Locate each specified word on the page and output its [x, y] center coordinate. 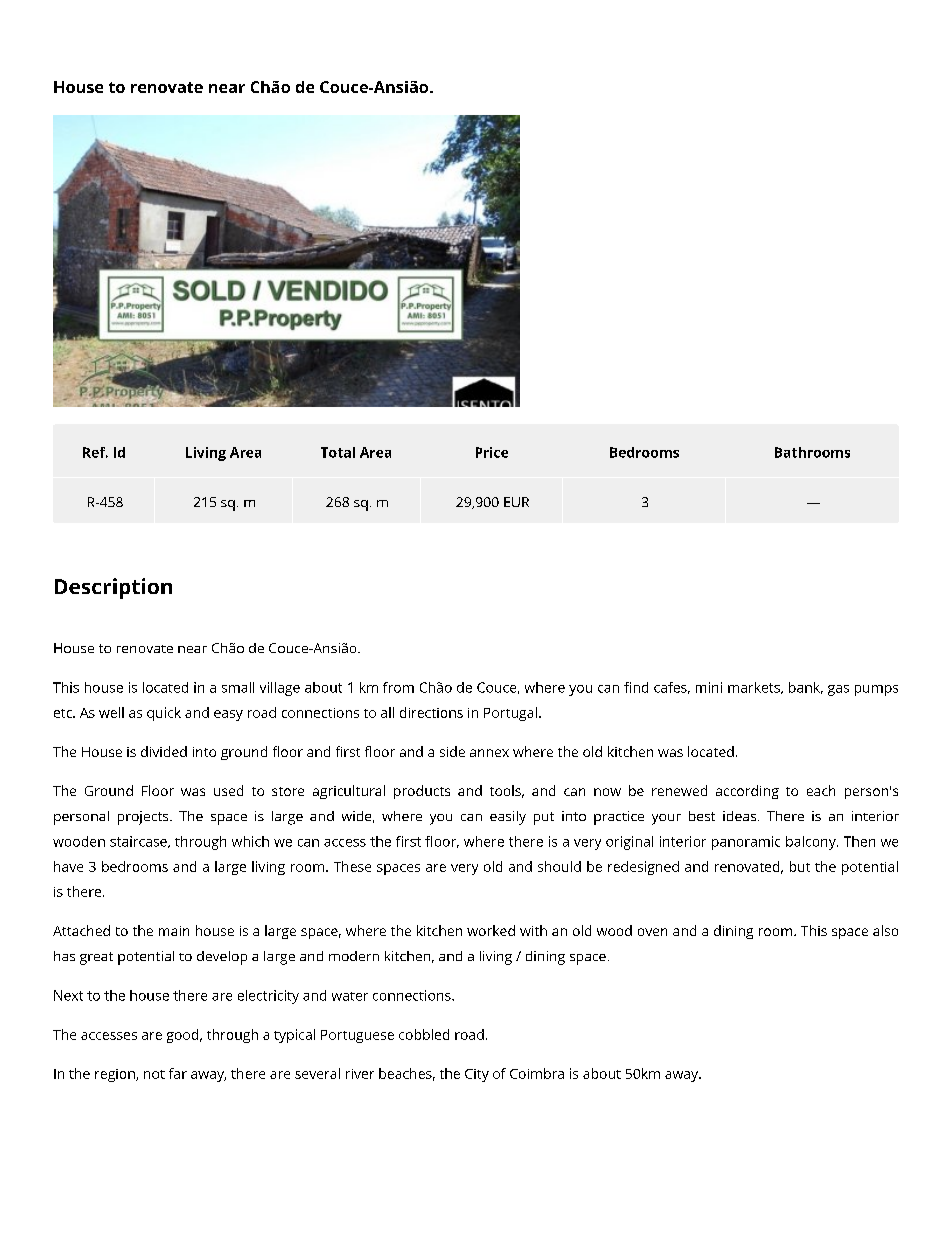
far [178, 1073]
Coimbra [537, 1073]
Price [492, 452]
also [885, 930]
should [559, 866]
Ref [95, 452]
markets [755, 688]
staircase [139, 842]
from [398, 687]
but [800, 866]
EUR [516, 502]
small [238, 687]
